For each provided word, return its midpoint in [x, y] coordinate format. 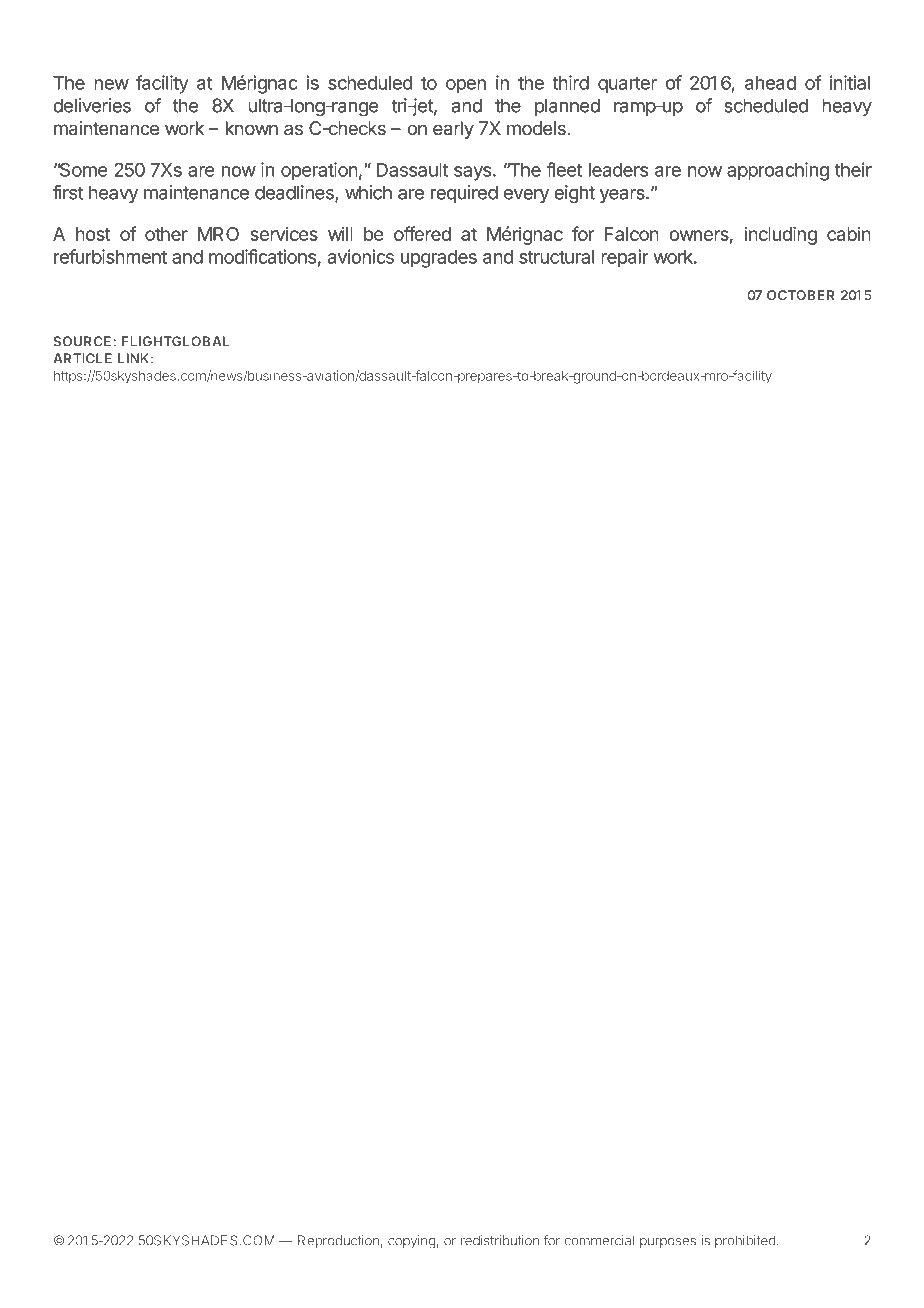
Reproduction [338, 1241]
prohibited [745, 1241]
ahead [770, 83]
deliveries [92, 105]
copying [412, 1242]
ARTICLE [82, 358]
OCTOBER [801, 295]
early [453, 130]
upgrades [439, 259]
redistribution [500, 1240]
